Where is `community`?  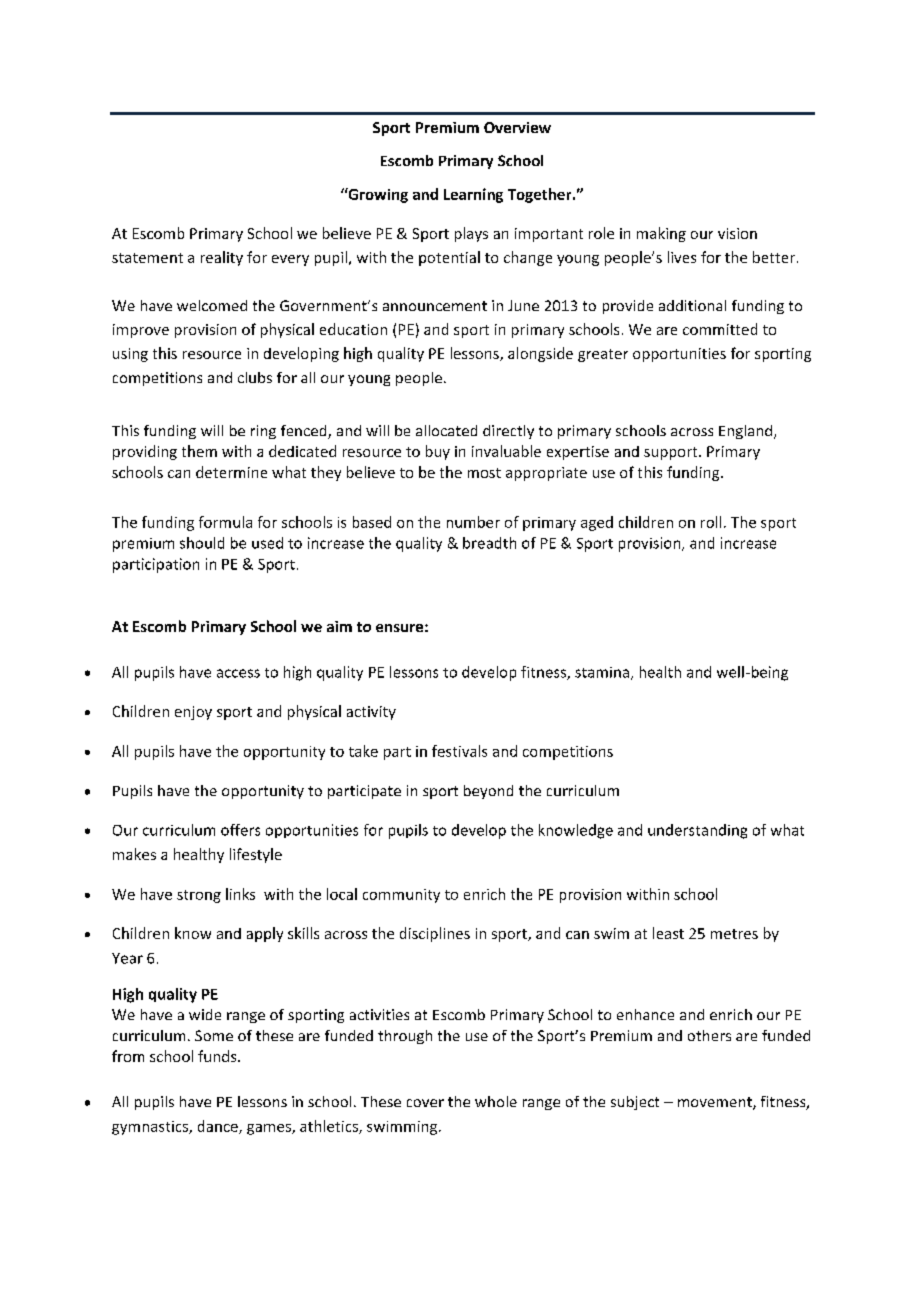
community is located at coordinates (401, 896).
